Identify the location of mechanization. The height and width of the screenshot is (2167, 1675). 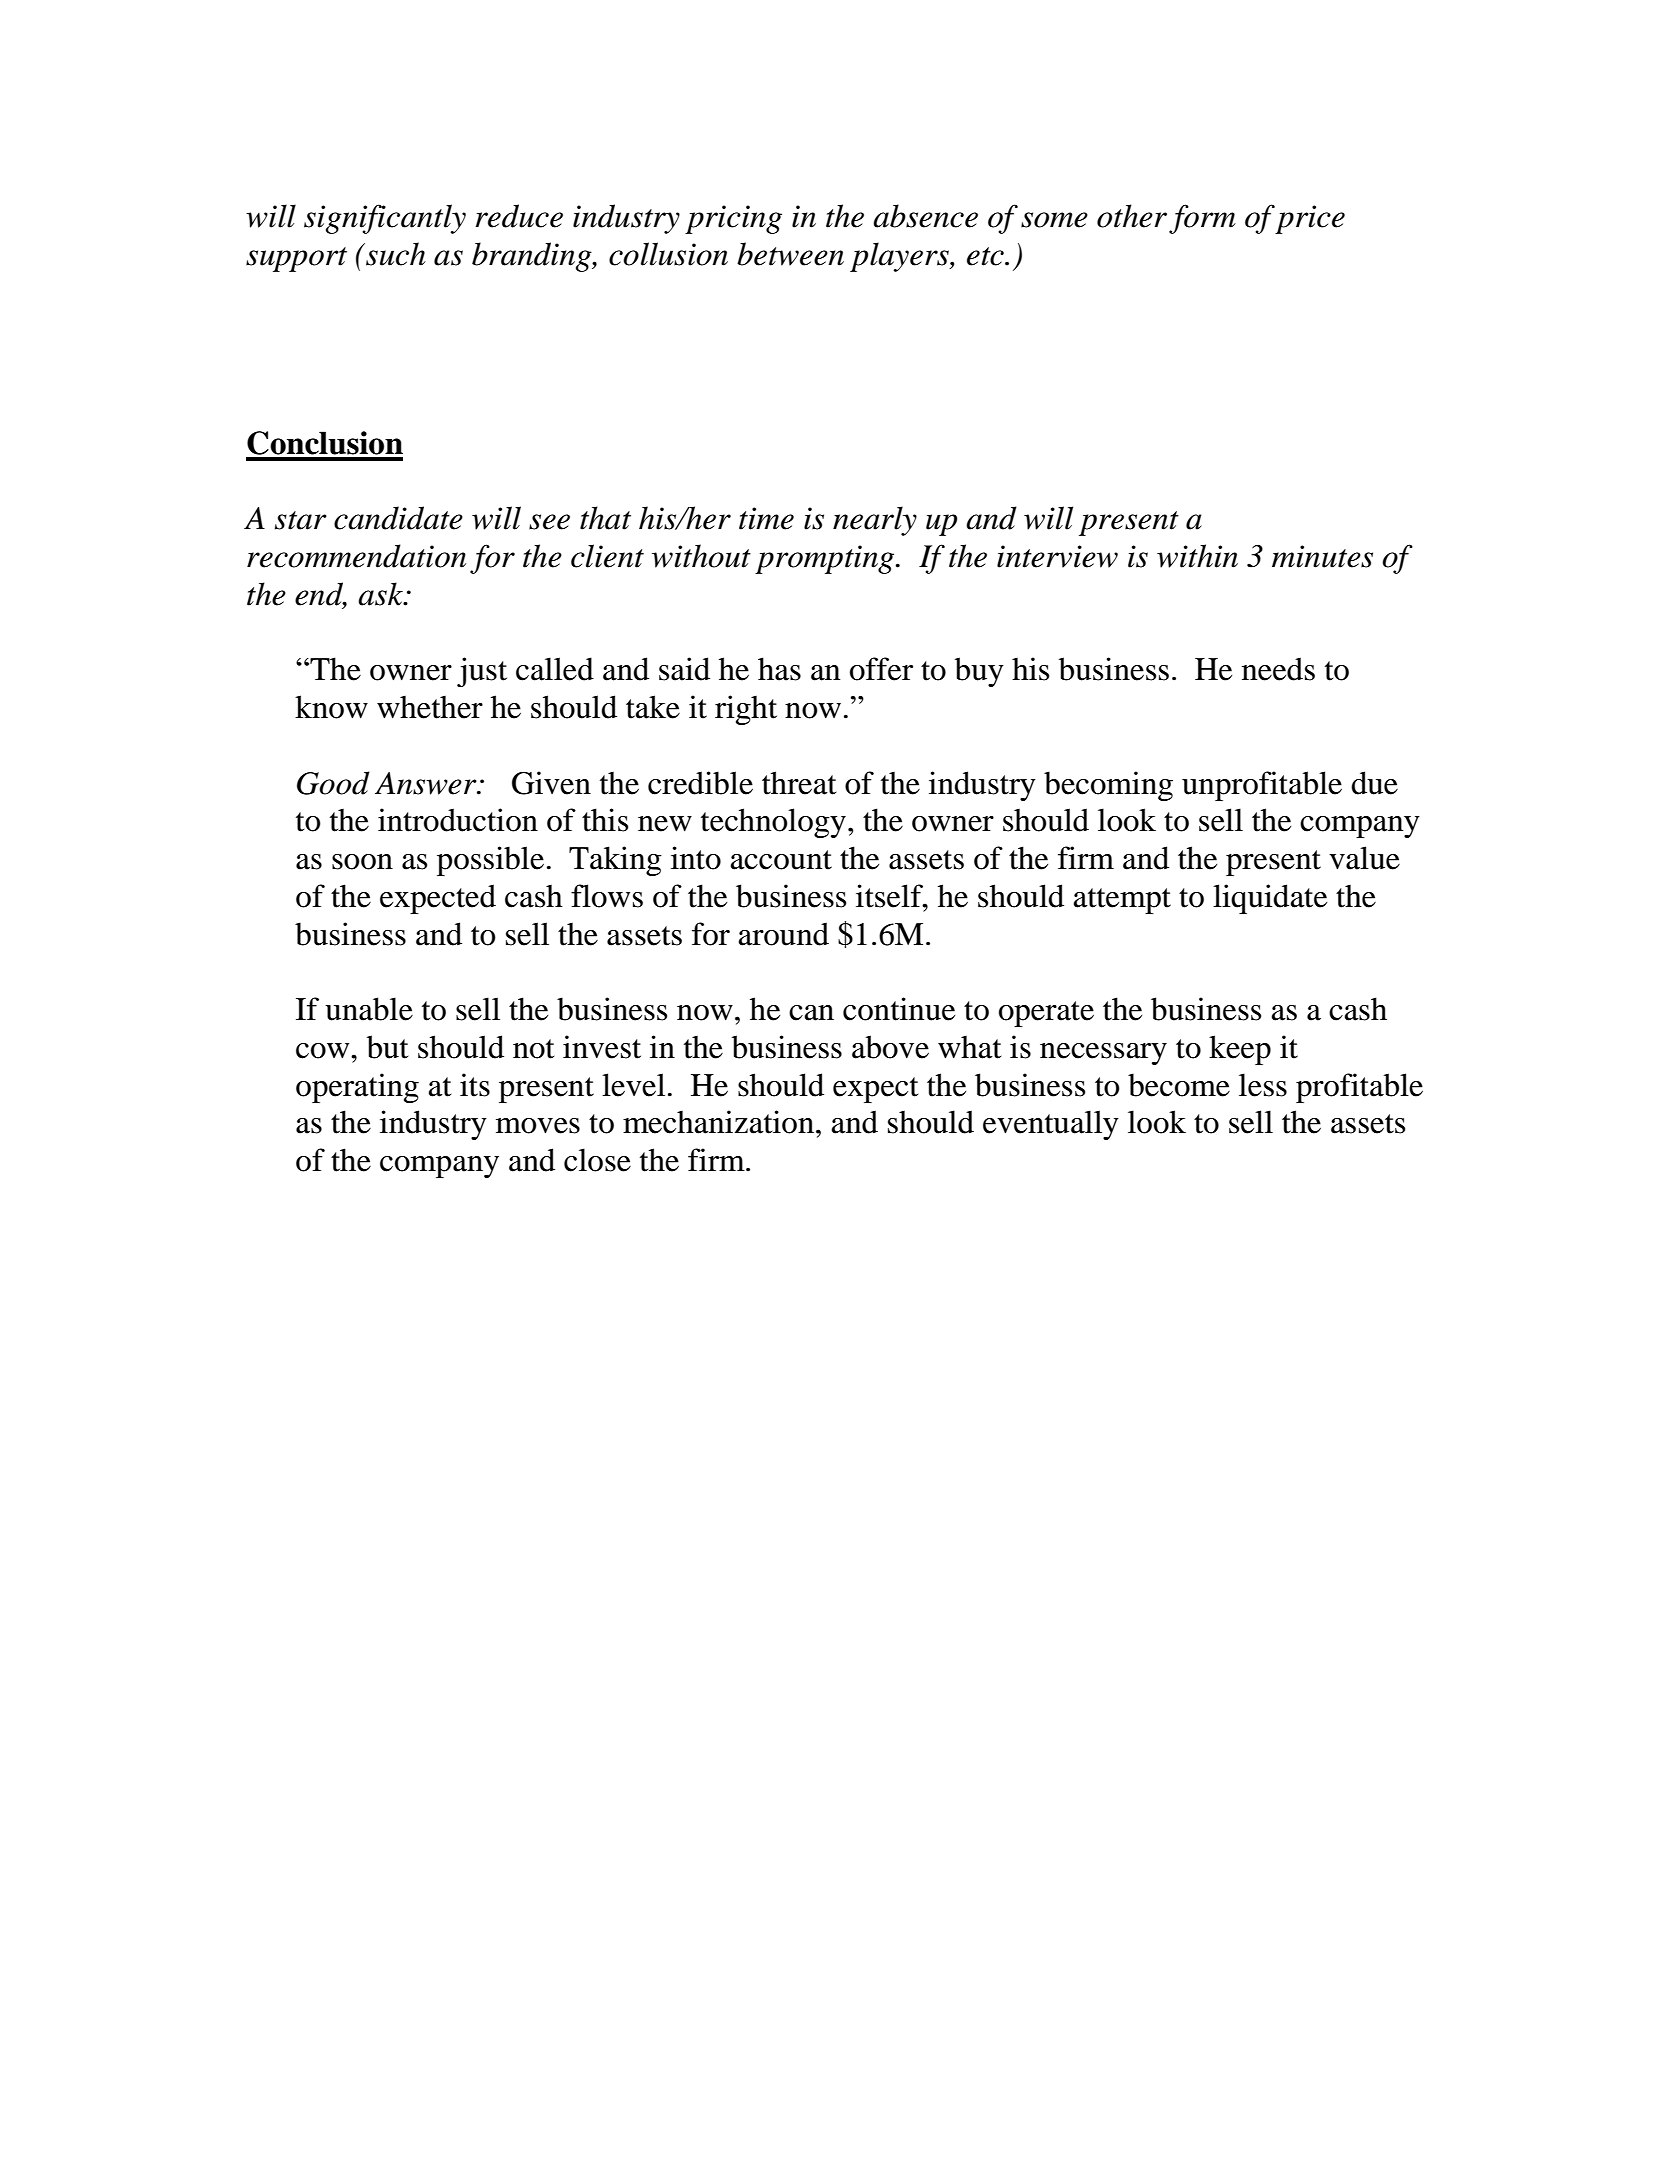
(718, 1122).
